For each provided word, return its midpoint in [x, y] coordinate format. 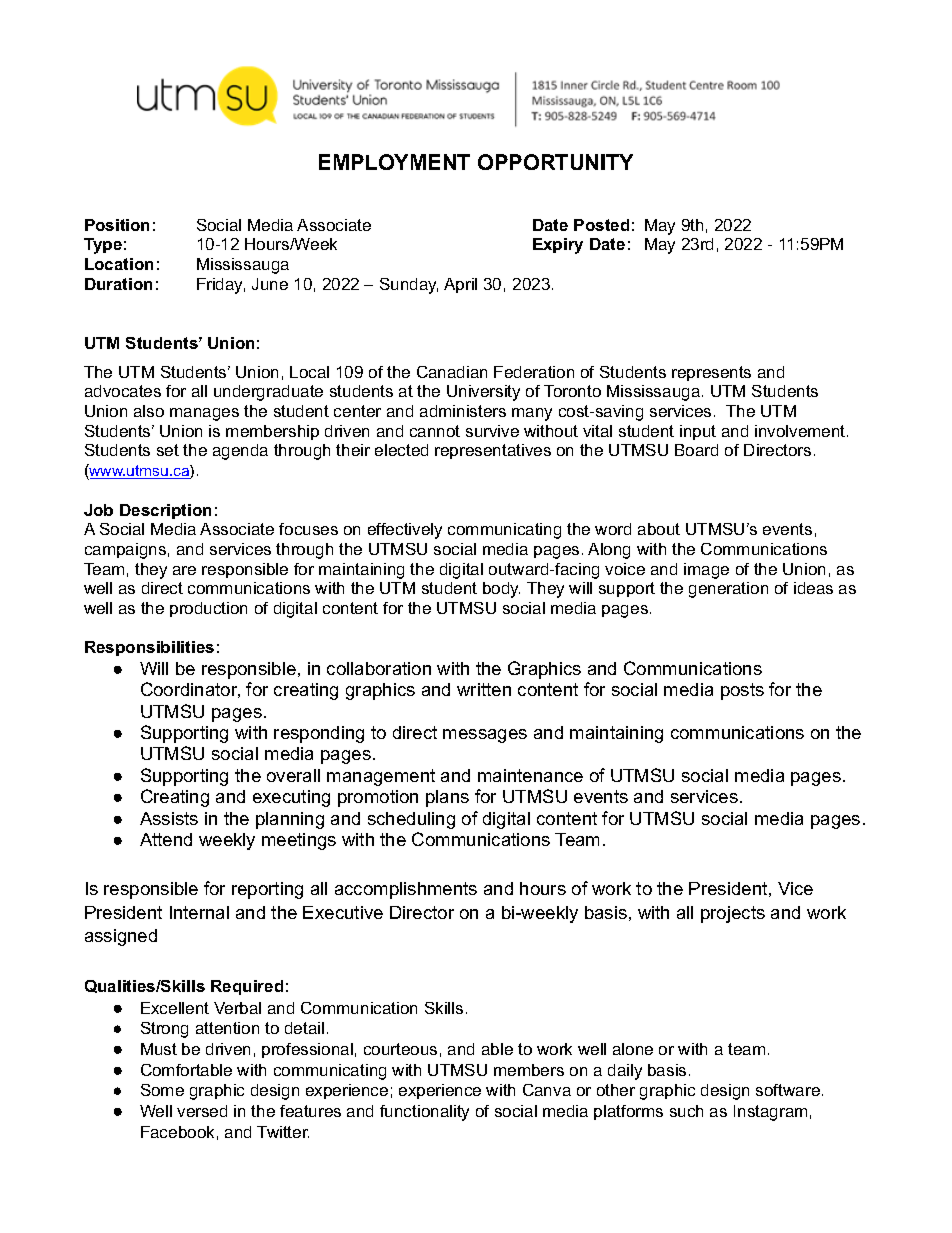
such [686, 1111]
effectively [405, 531]
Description [165, 511]
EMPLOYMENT [394, 162]
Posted [601, 225]
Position [117, 225]
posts [742, 691]
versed [202, 1111]
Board [696, 450]
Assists [169, 818]
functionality [424, 1113]
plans [447, 798]
